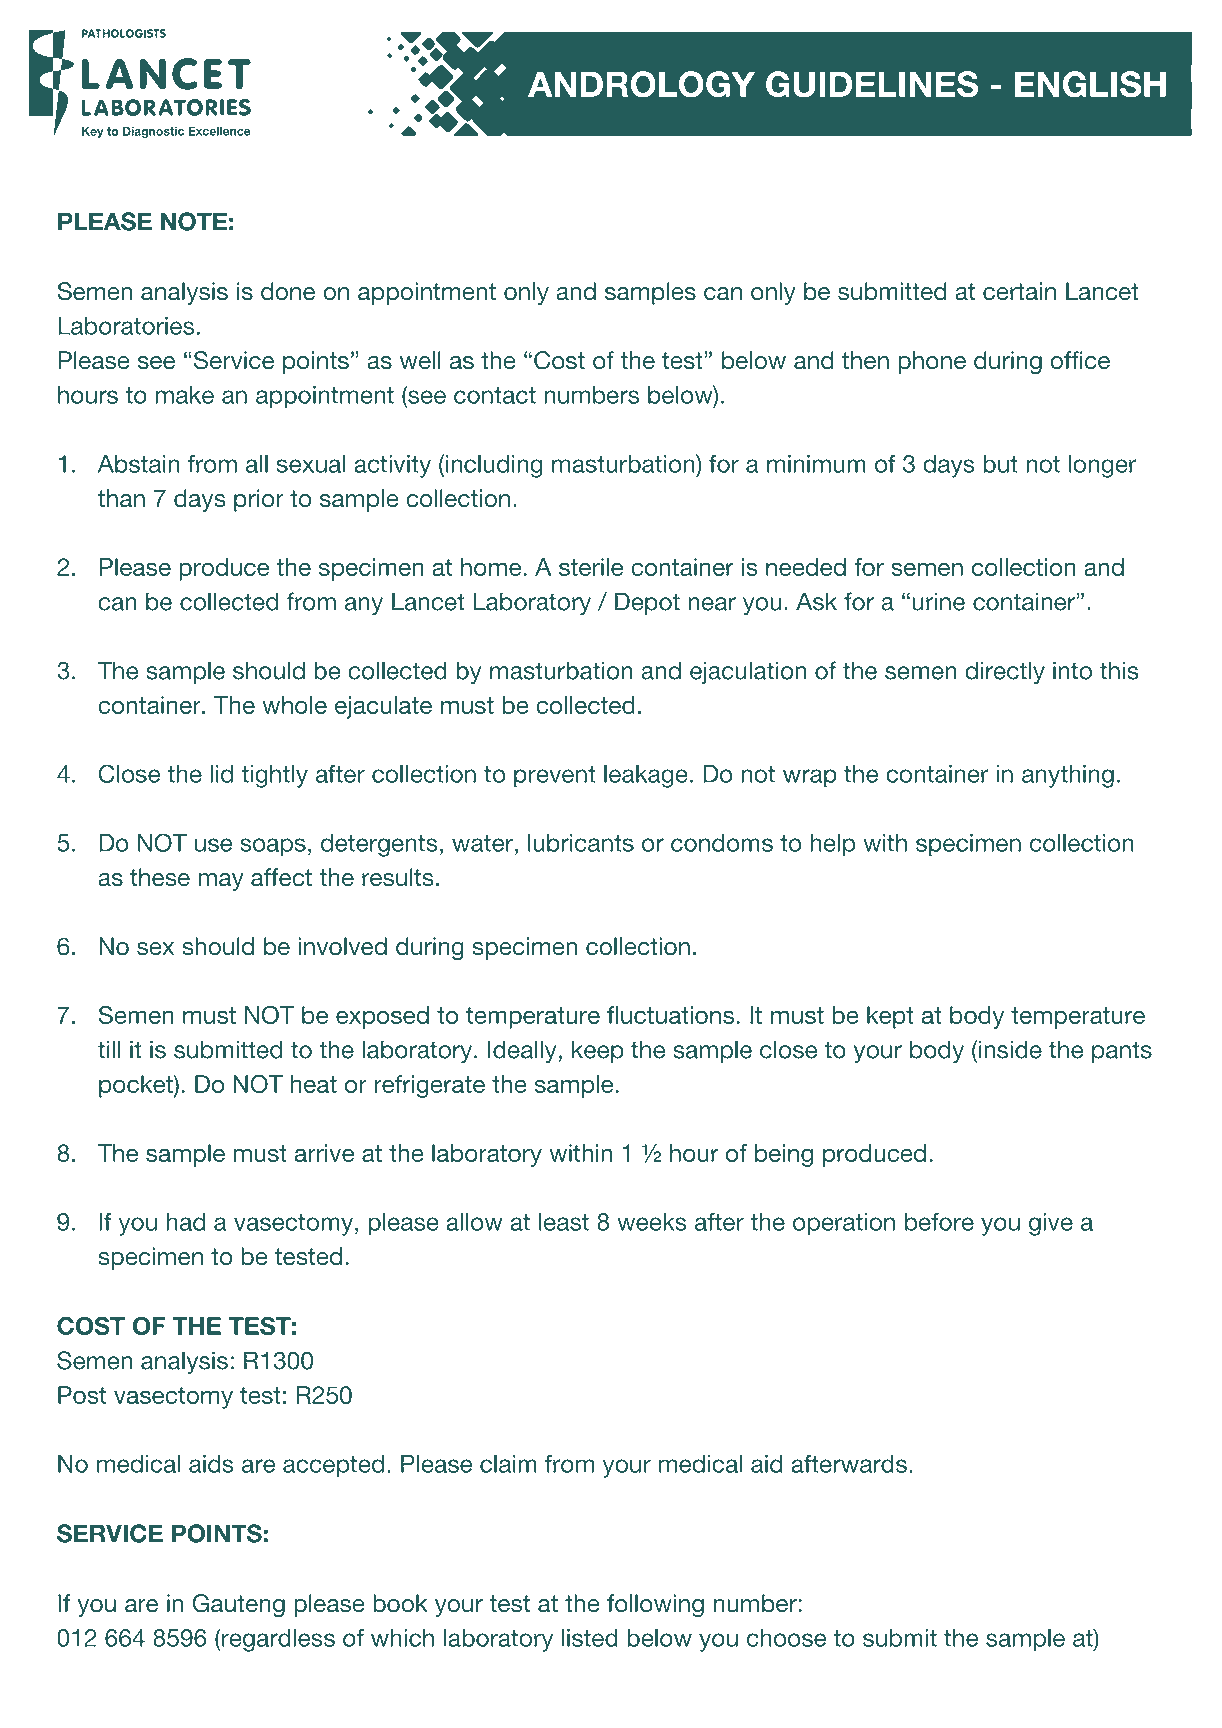  Describe the element at coordinates (239, 1605) in the screenshot. I see `Gauteng` at that location.
